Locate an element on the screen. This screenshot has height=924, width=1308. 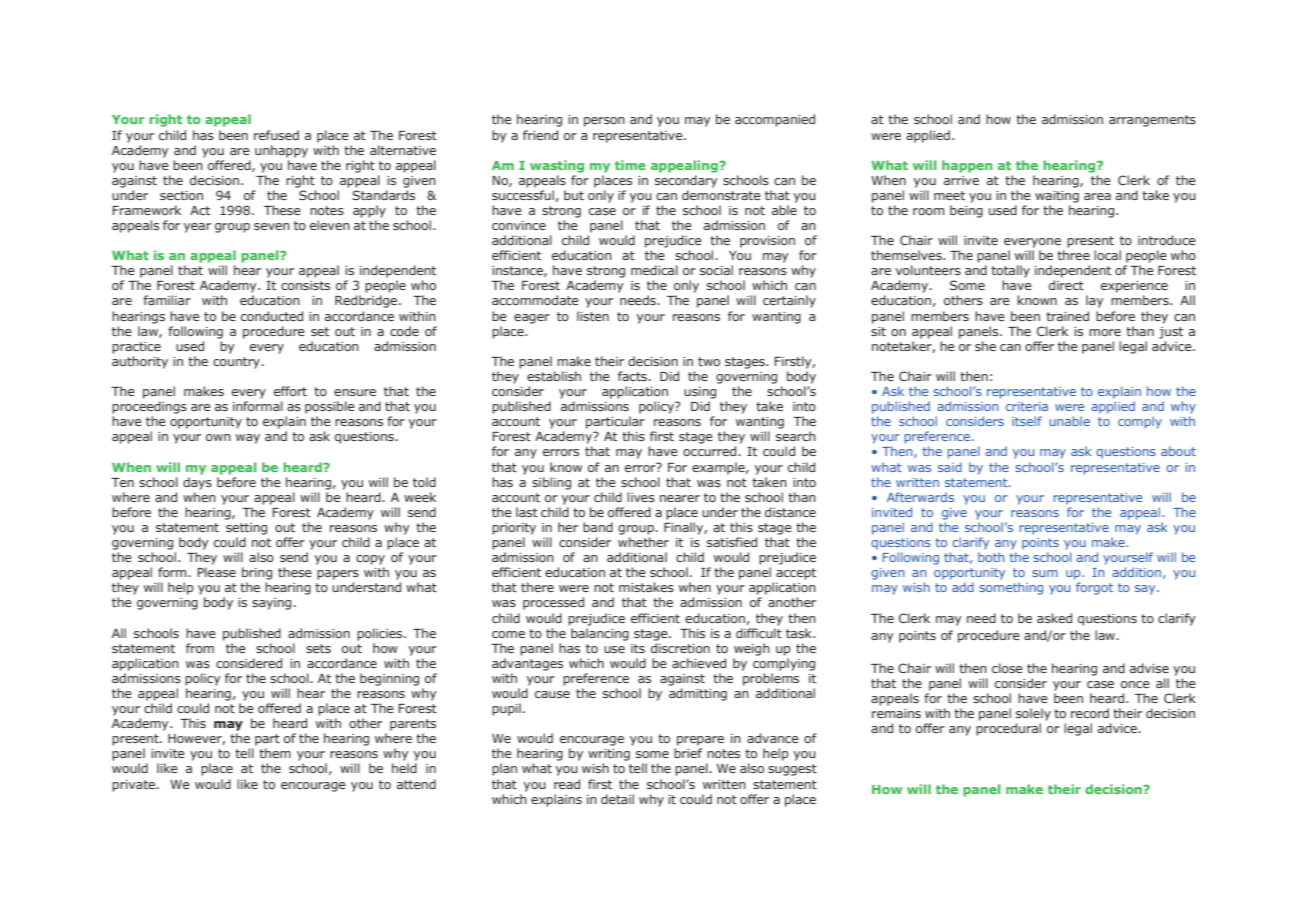
occurred is located at coordinates (711, 451).
